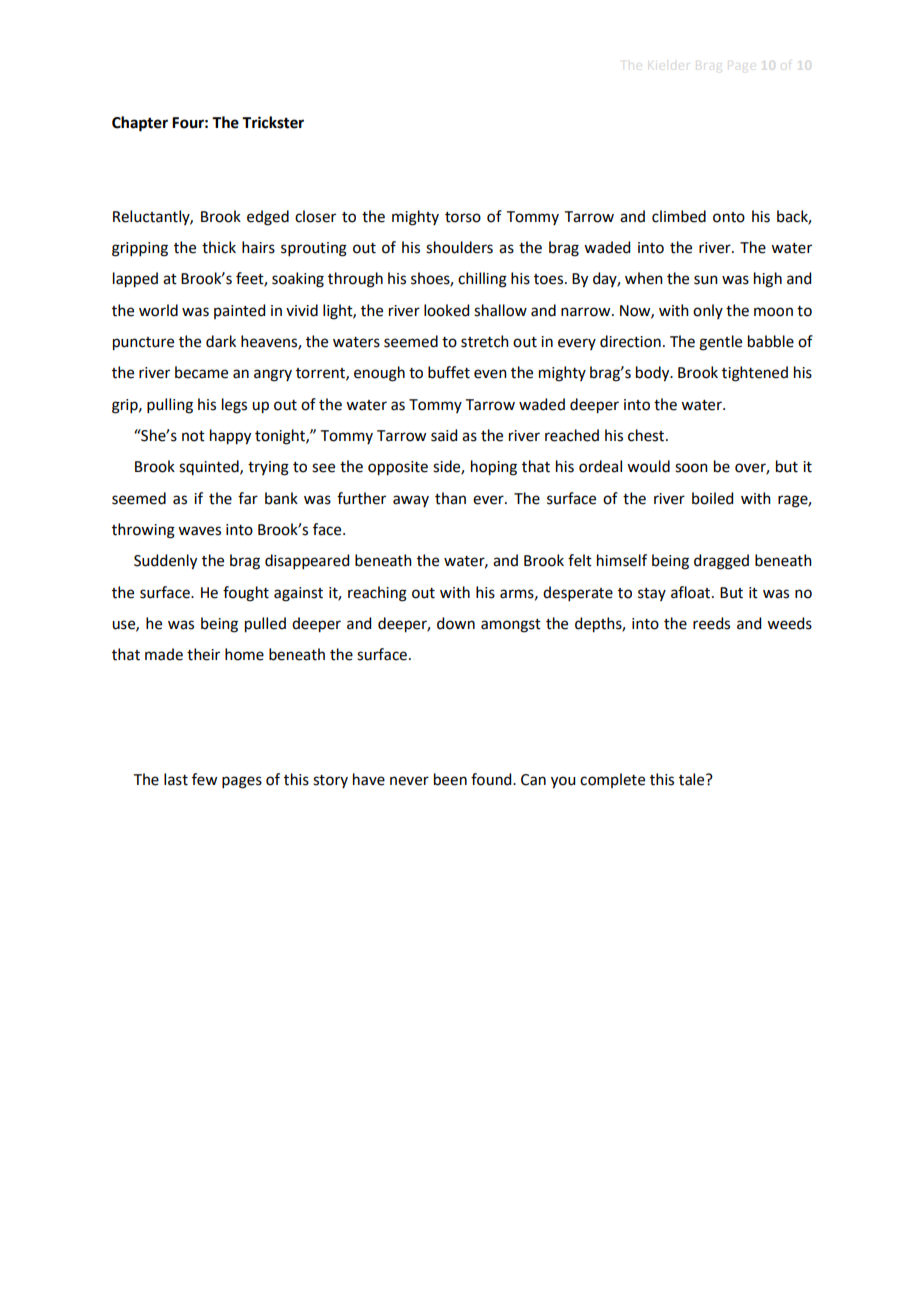  Describe the element at coordinates (444, 435) in the document. I see `said` at that location.
